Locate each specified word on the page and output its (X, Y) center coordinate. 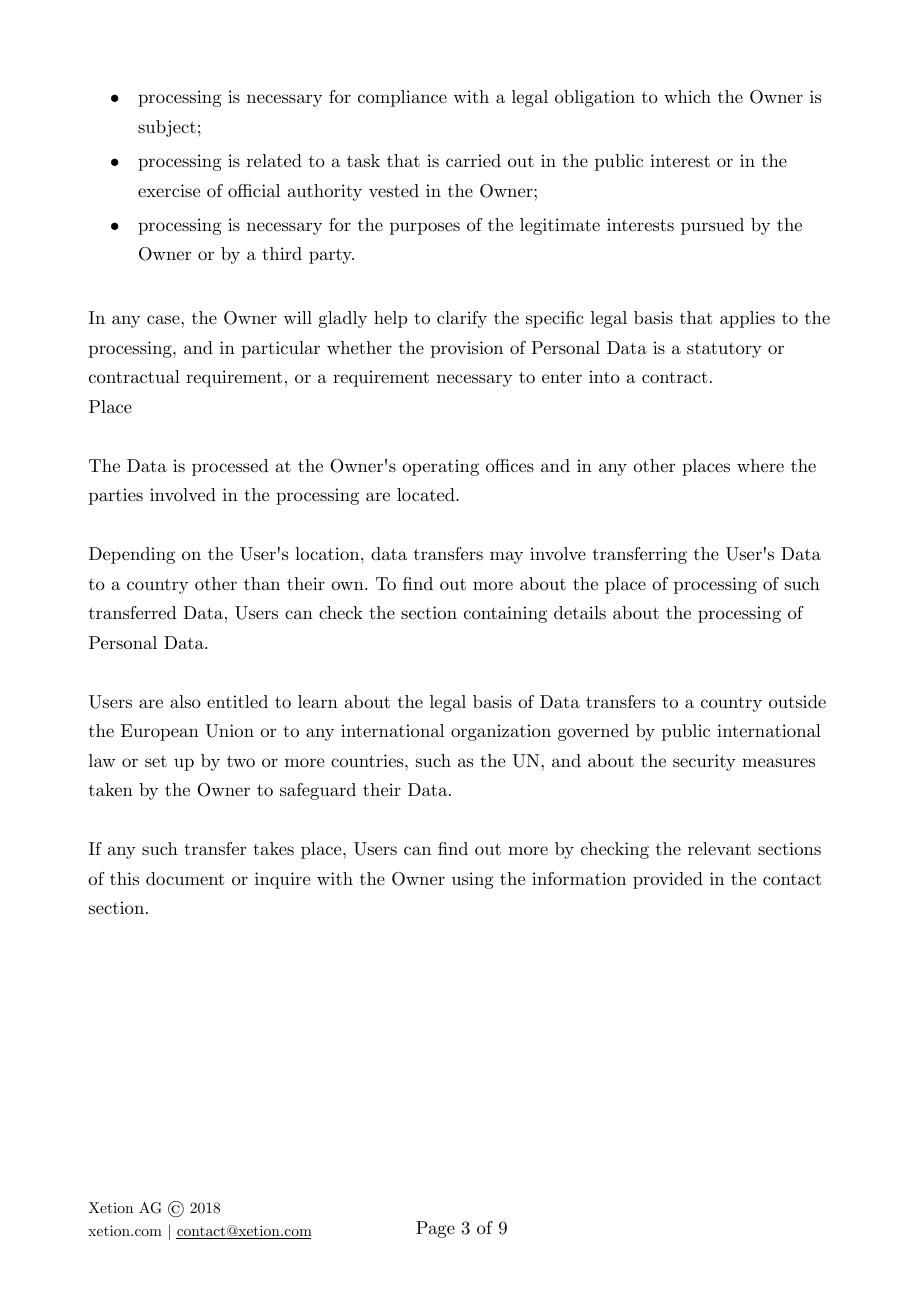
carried (473, 161)
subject (167, 128)
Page (435, 1229)
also (185, 701)
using (472, 880)
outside (797, 702)
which (687, 96)
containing (505, 614)
